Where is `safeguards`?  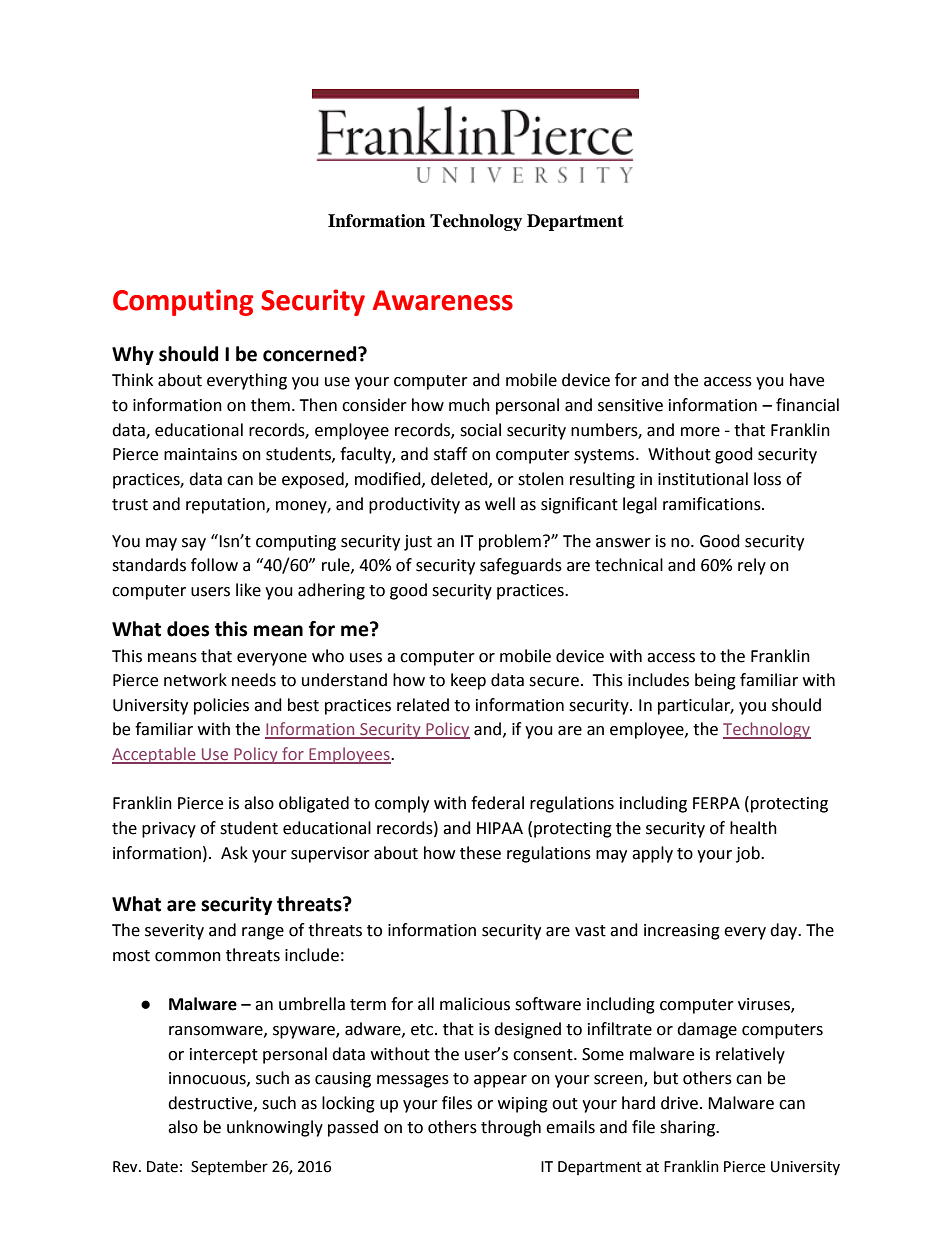 safeguards is located at coordinates (521, 566).
